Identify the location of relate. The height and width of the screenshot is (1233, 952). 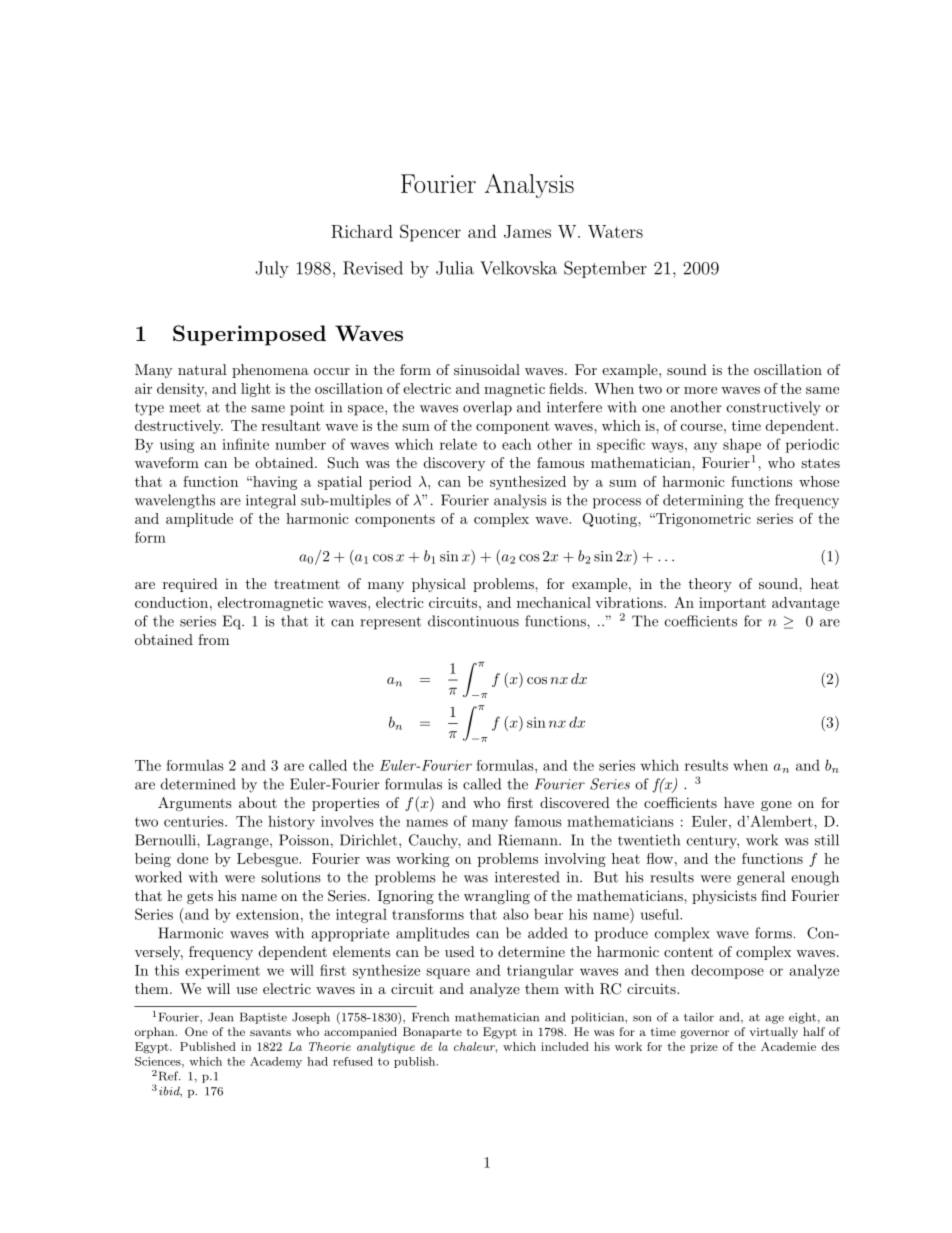
(458, 444).
